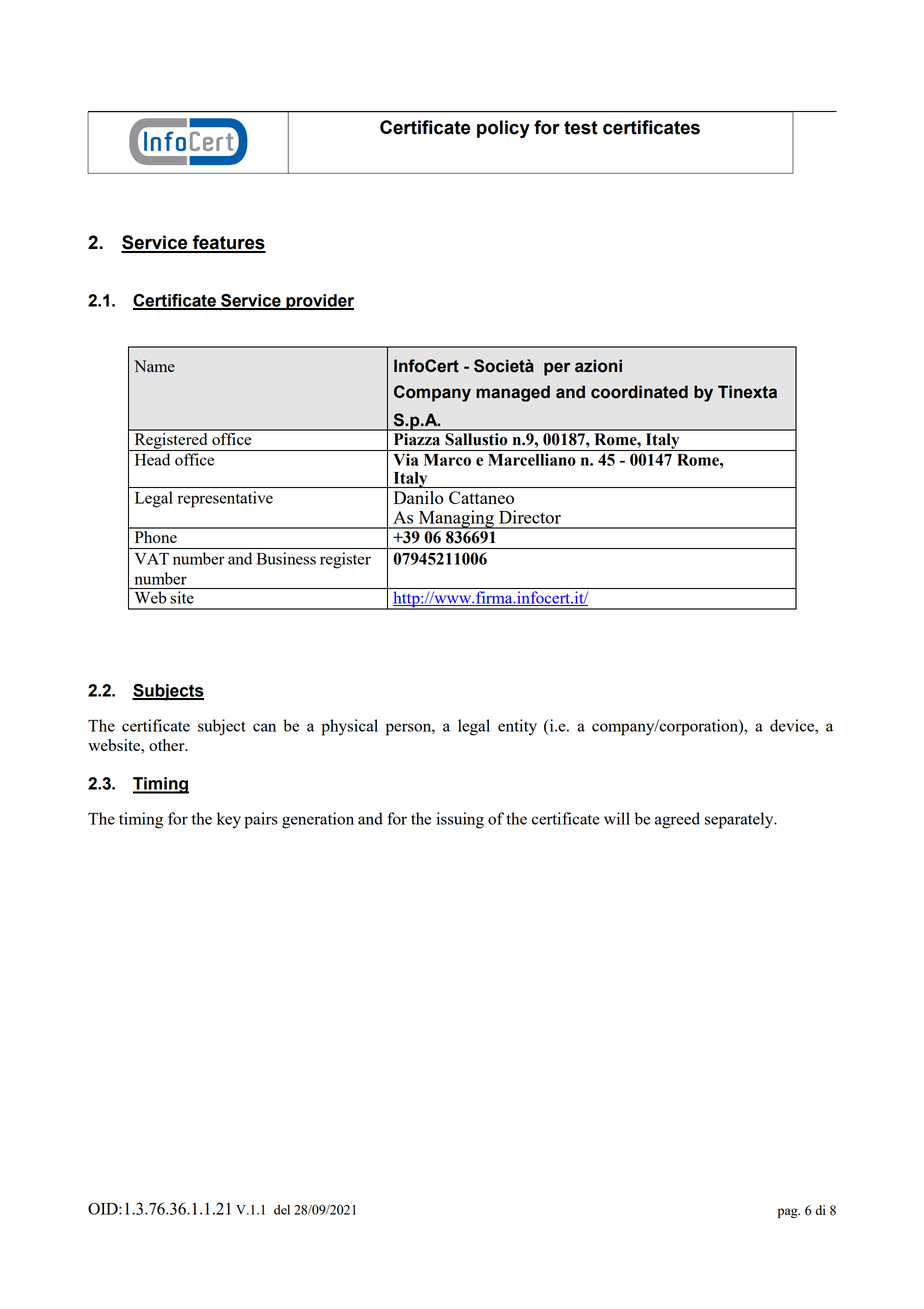 The image size is (924, 1309). What do you see at coordinates (503, 129) in the screenshot?
I see `policy` at bounding box center [503, 129].
